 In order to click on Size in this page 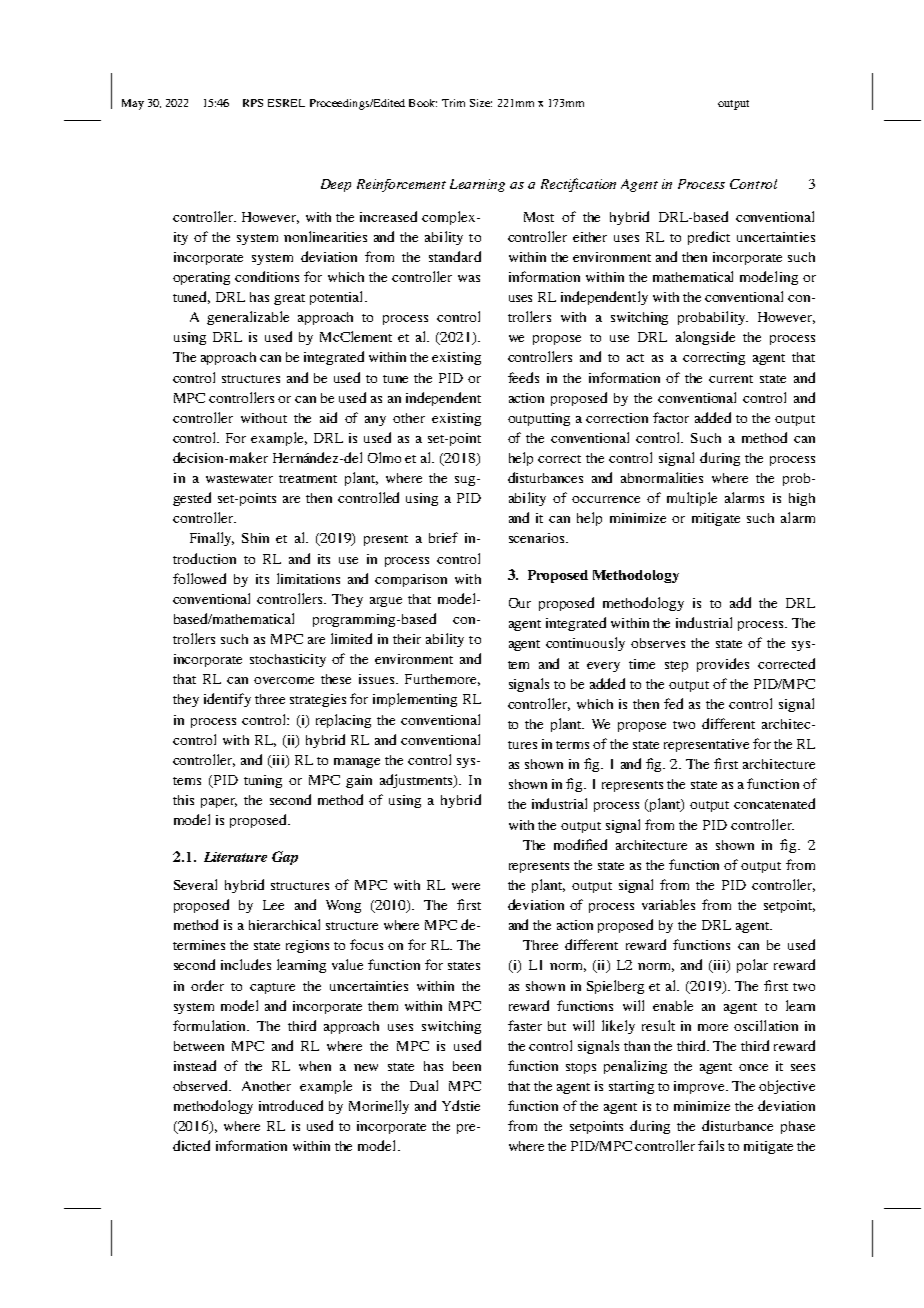, I will do `click(481, 103)`.
